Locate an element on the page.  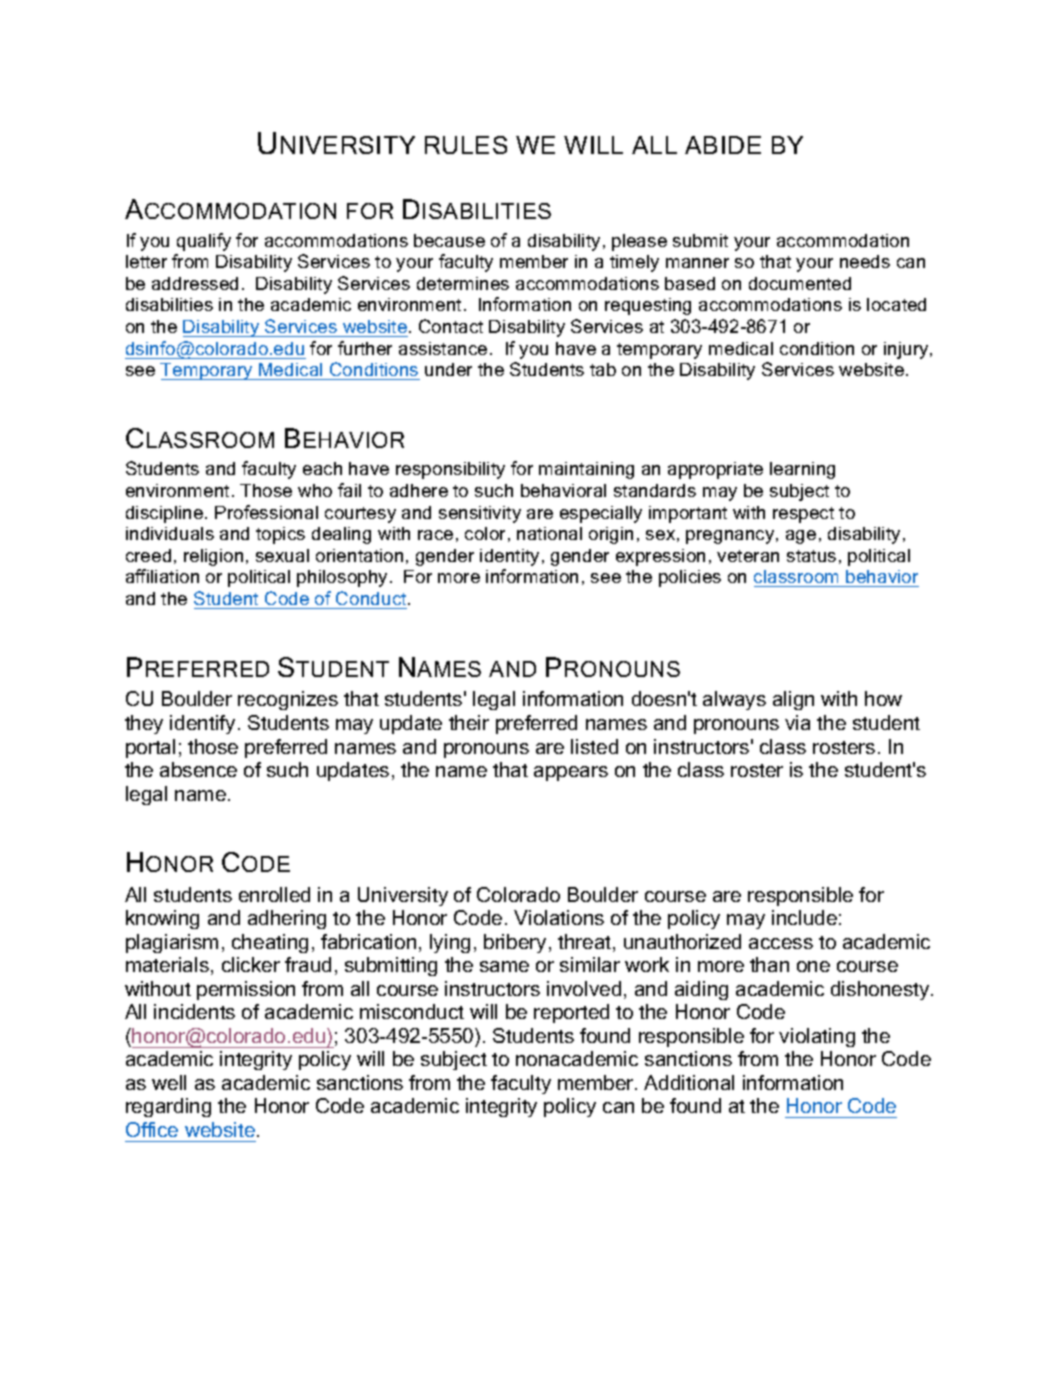
qualify is located at coordinates (204, 242).
